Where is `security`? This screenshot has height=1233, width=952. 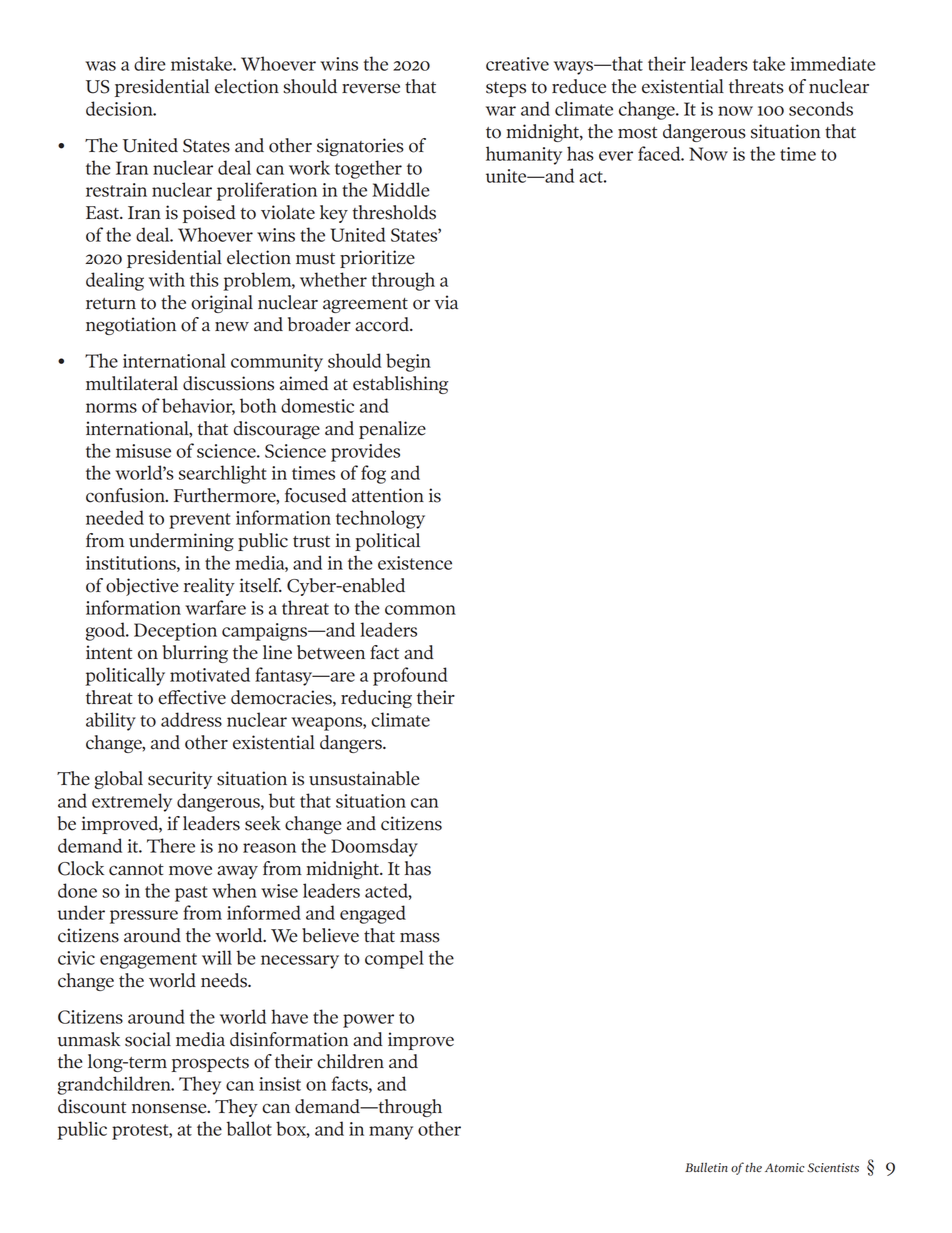
security is located at coordinates (180, 780).
